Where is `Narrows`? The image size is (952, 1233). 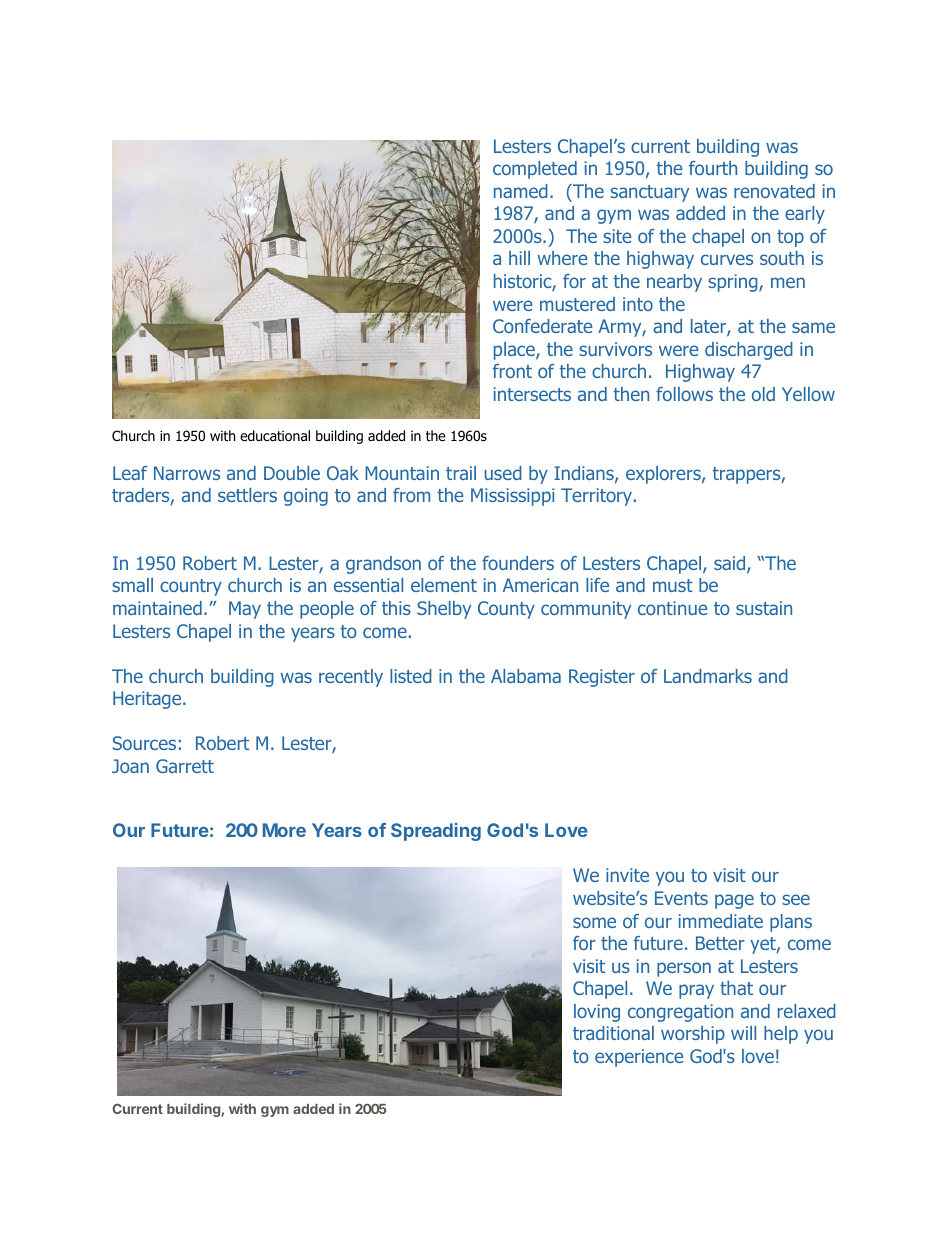 Narrows is located at coordinates (187, 473).
